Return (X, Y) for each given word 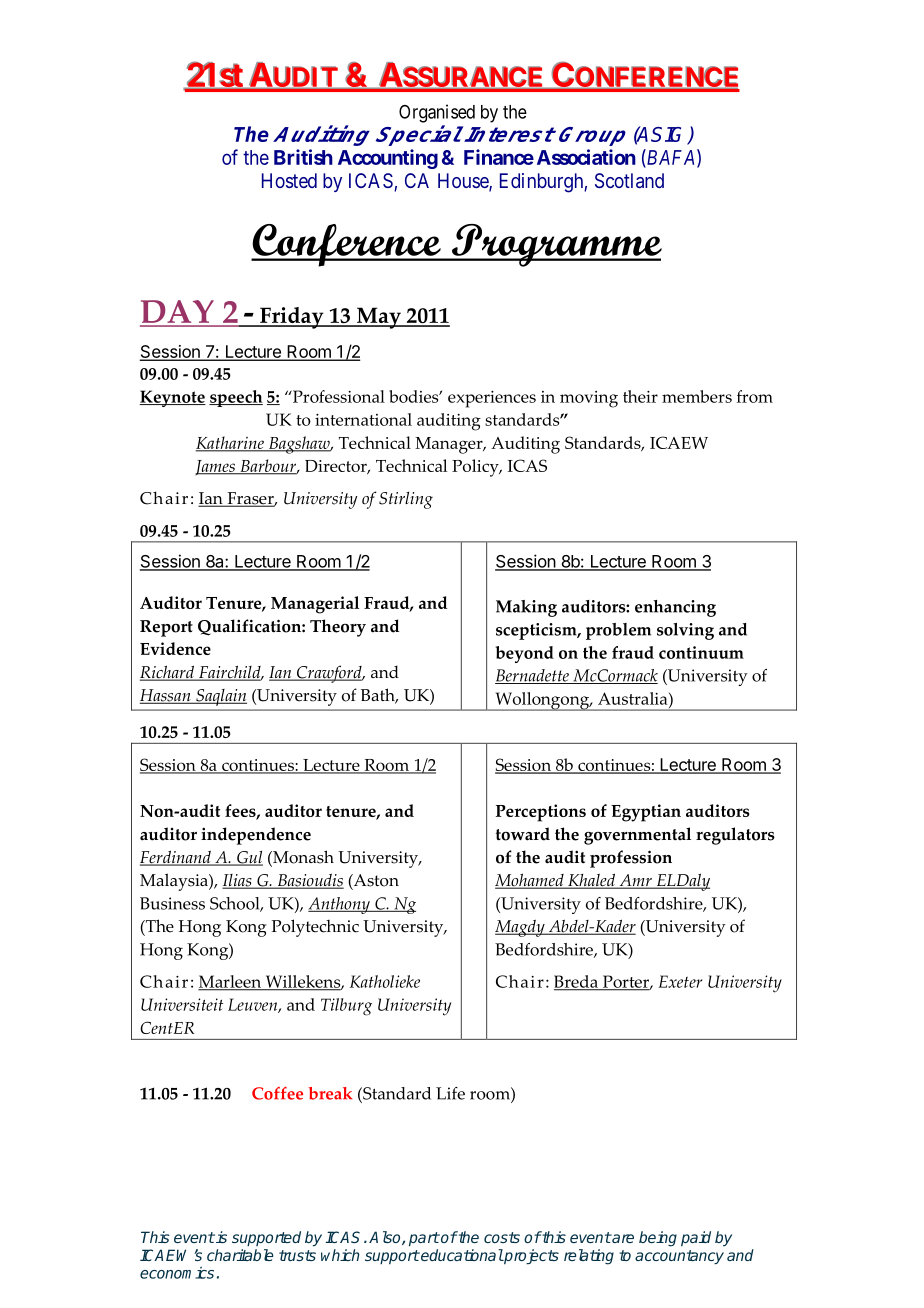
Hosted (289, 180)
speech (236, 398)
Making (526, 608)
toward (523, 834)
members (697, 396)
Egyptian (646, 813)
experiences (492, 399)
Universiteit (182, 1004)
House (464, 182)
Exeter (680, 981)
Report (166, 628)
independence (256, 836)
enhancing (675, 608)
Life (450, 1093)
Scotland (629, 180)
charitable (240, 1255)
